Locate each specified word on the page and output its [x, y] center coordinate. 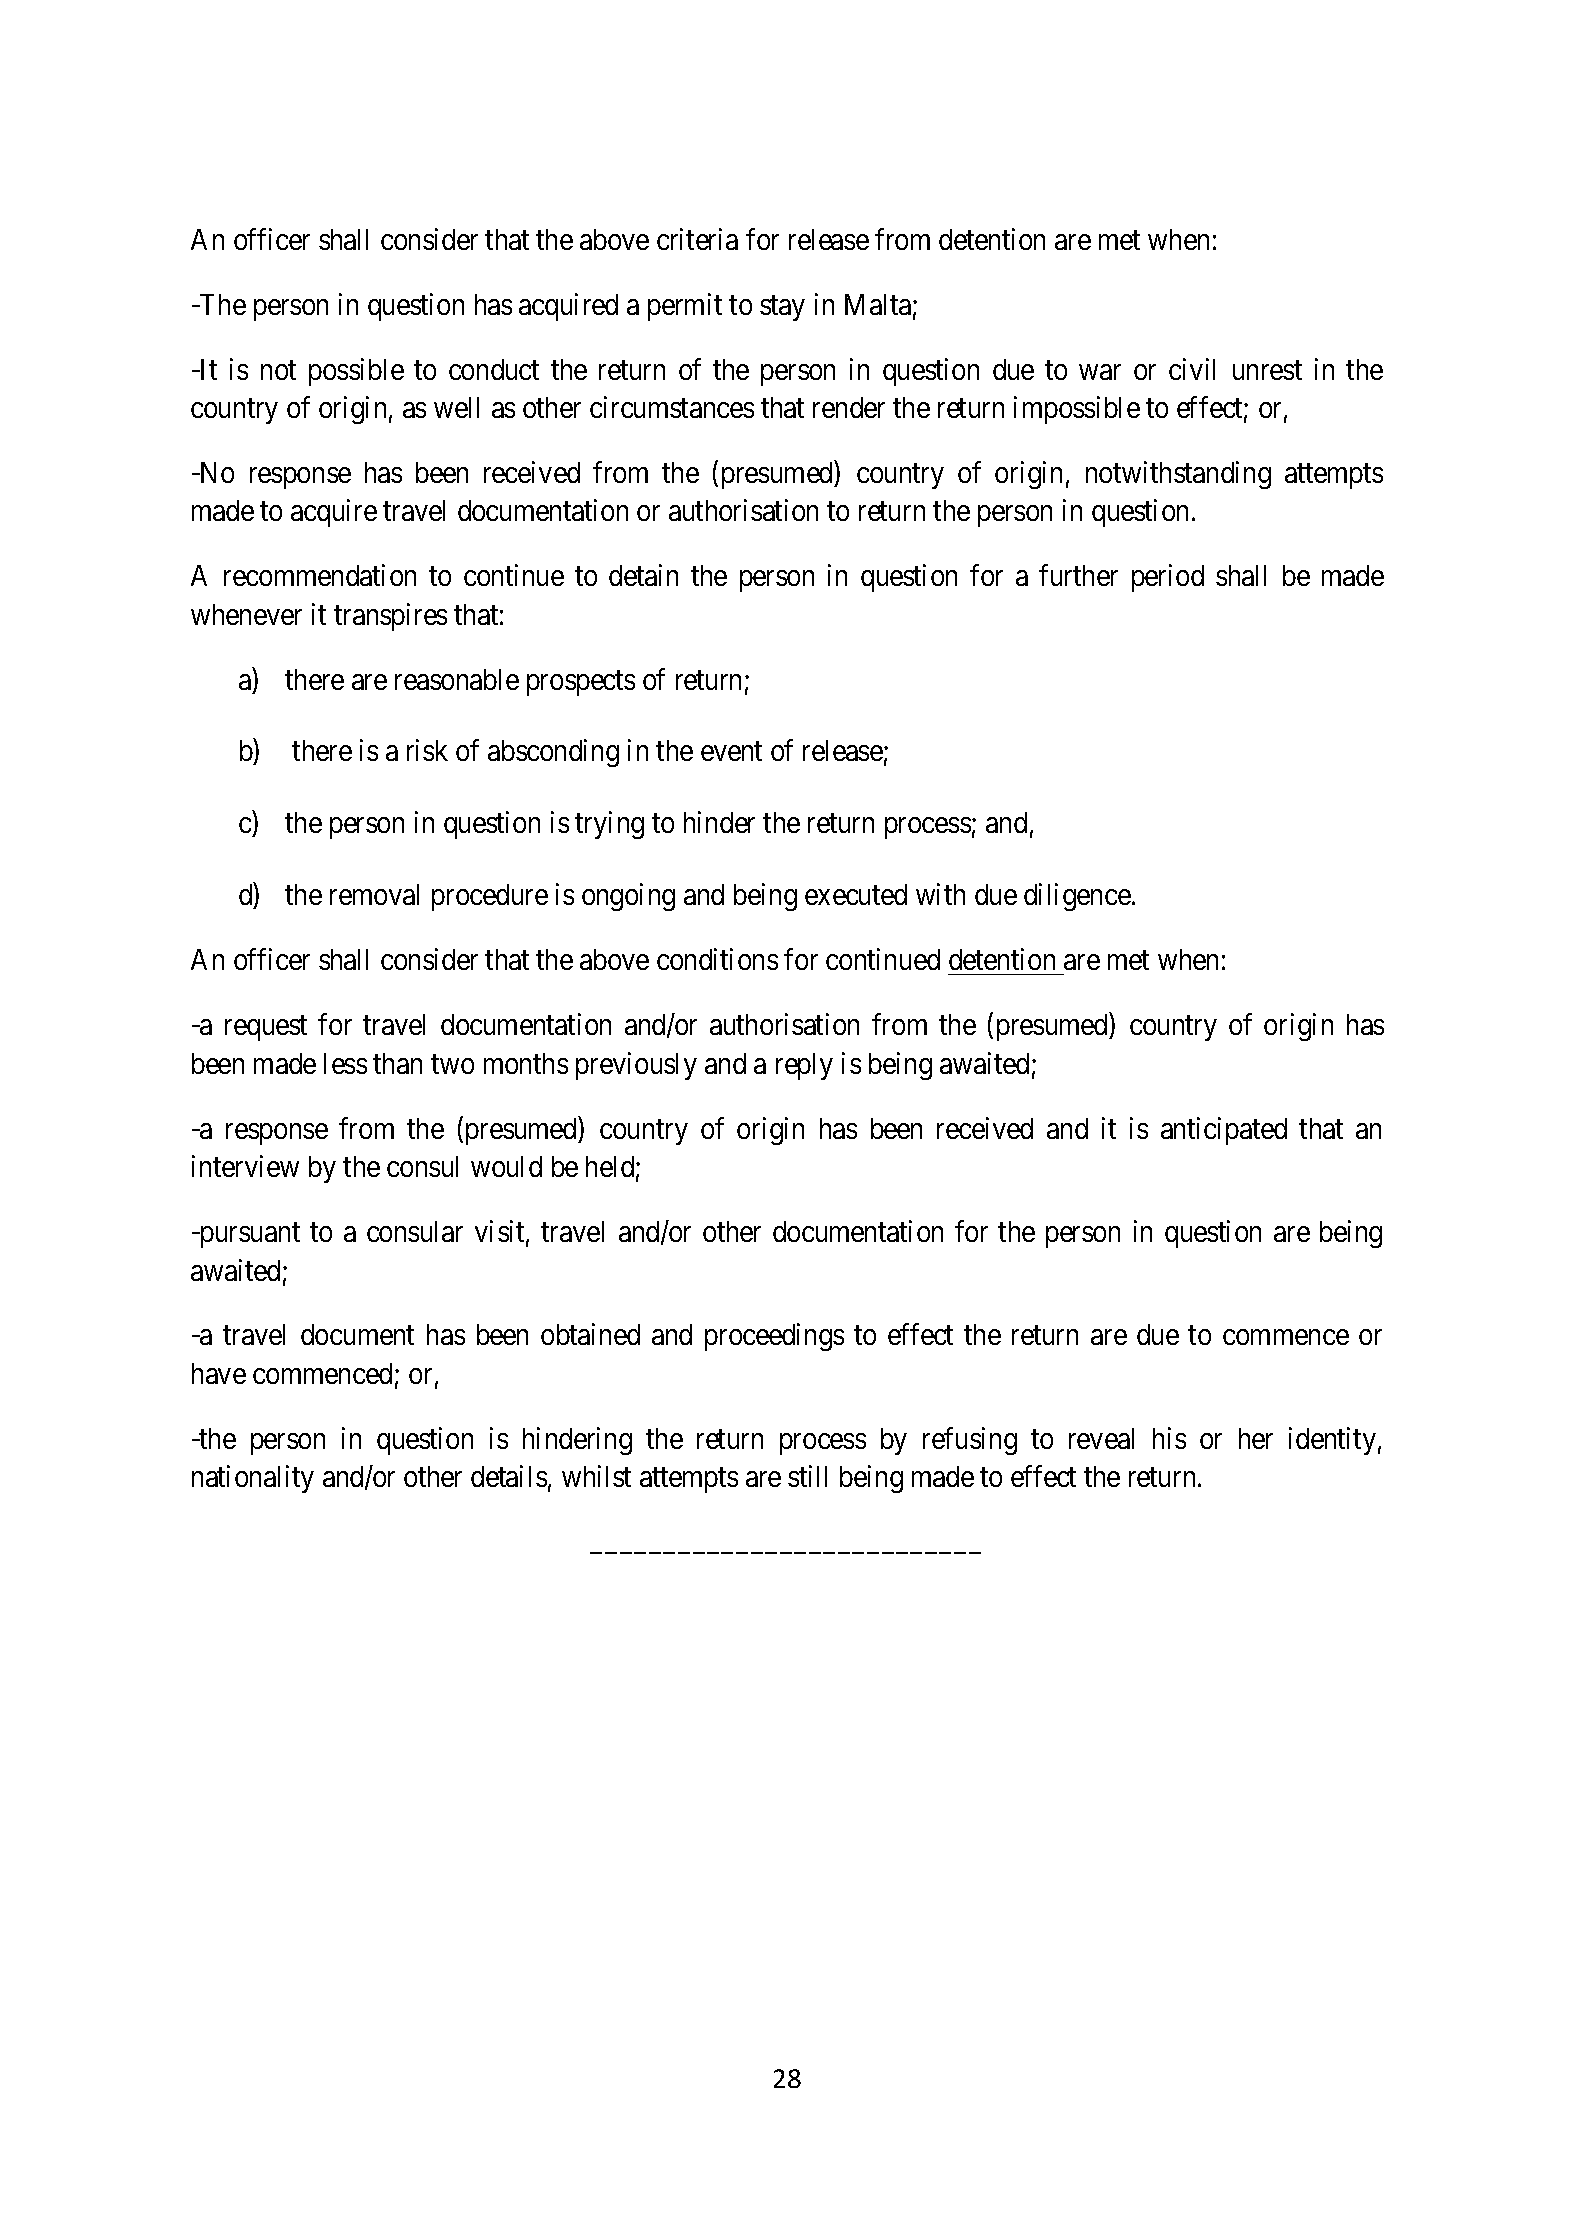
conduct [494, 369]
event [731, 752]
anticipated [1224, 1131]
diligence [1077, 897]
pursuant [248, 1235]
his [1169, 1438]
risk [427, 750]
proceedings [774, 1337]
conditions [717, 959]
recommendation [320, 575]
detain [643, 575]
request [266, 1028]
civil [1192, 369]
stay [782, 308]
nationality [253, 1479]
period [1168, 578]
